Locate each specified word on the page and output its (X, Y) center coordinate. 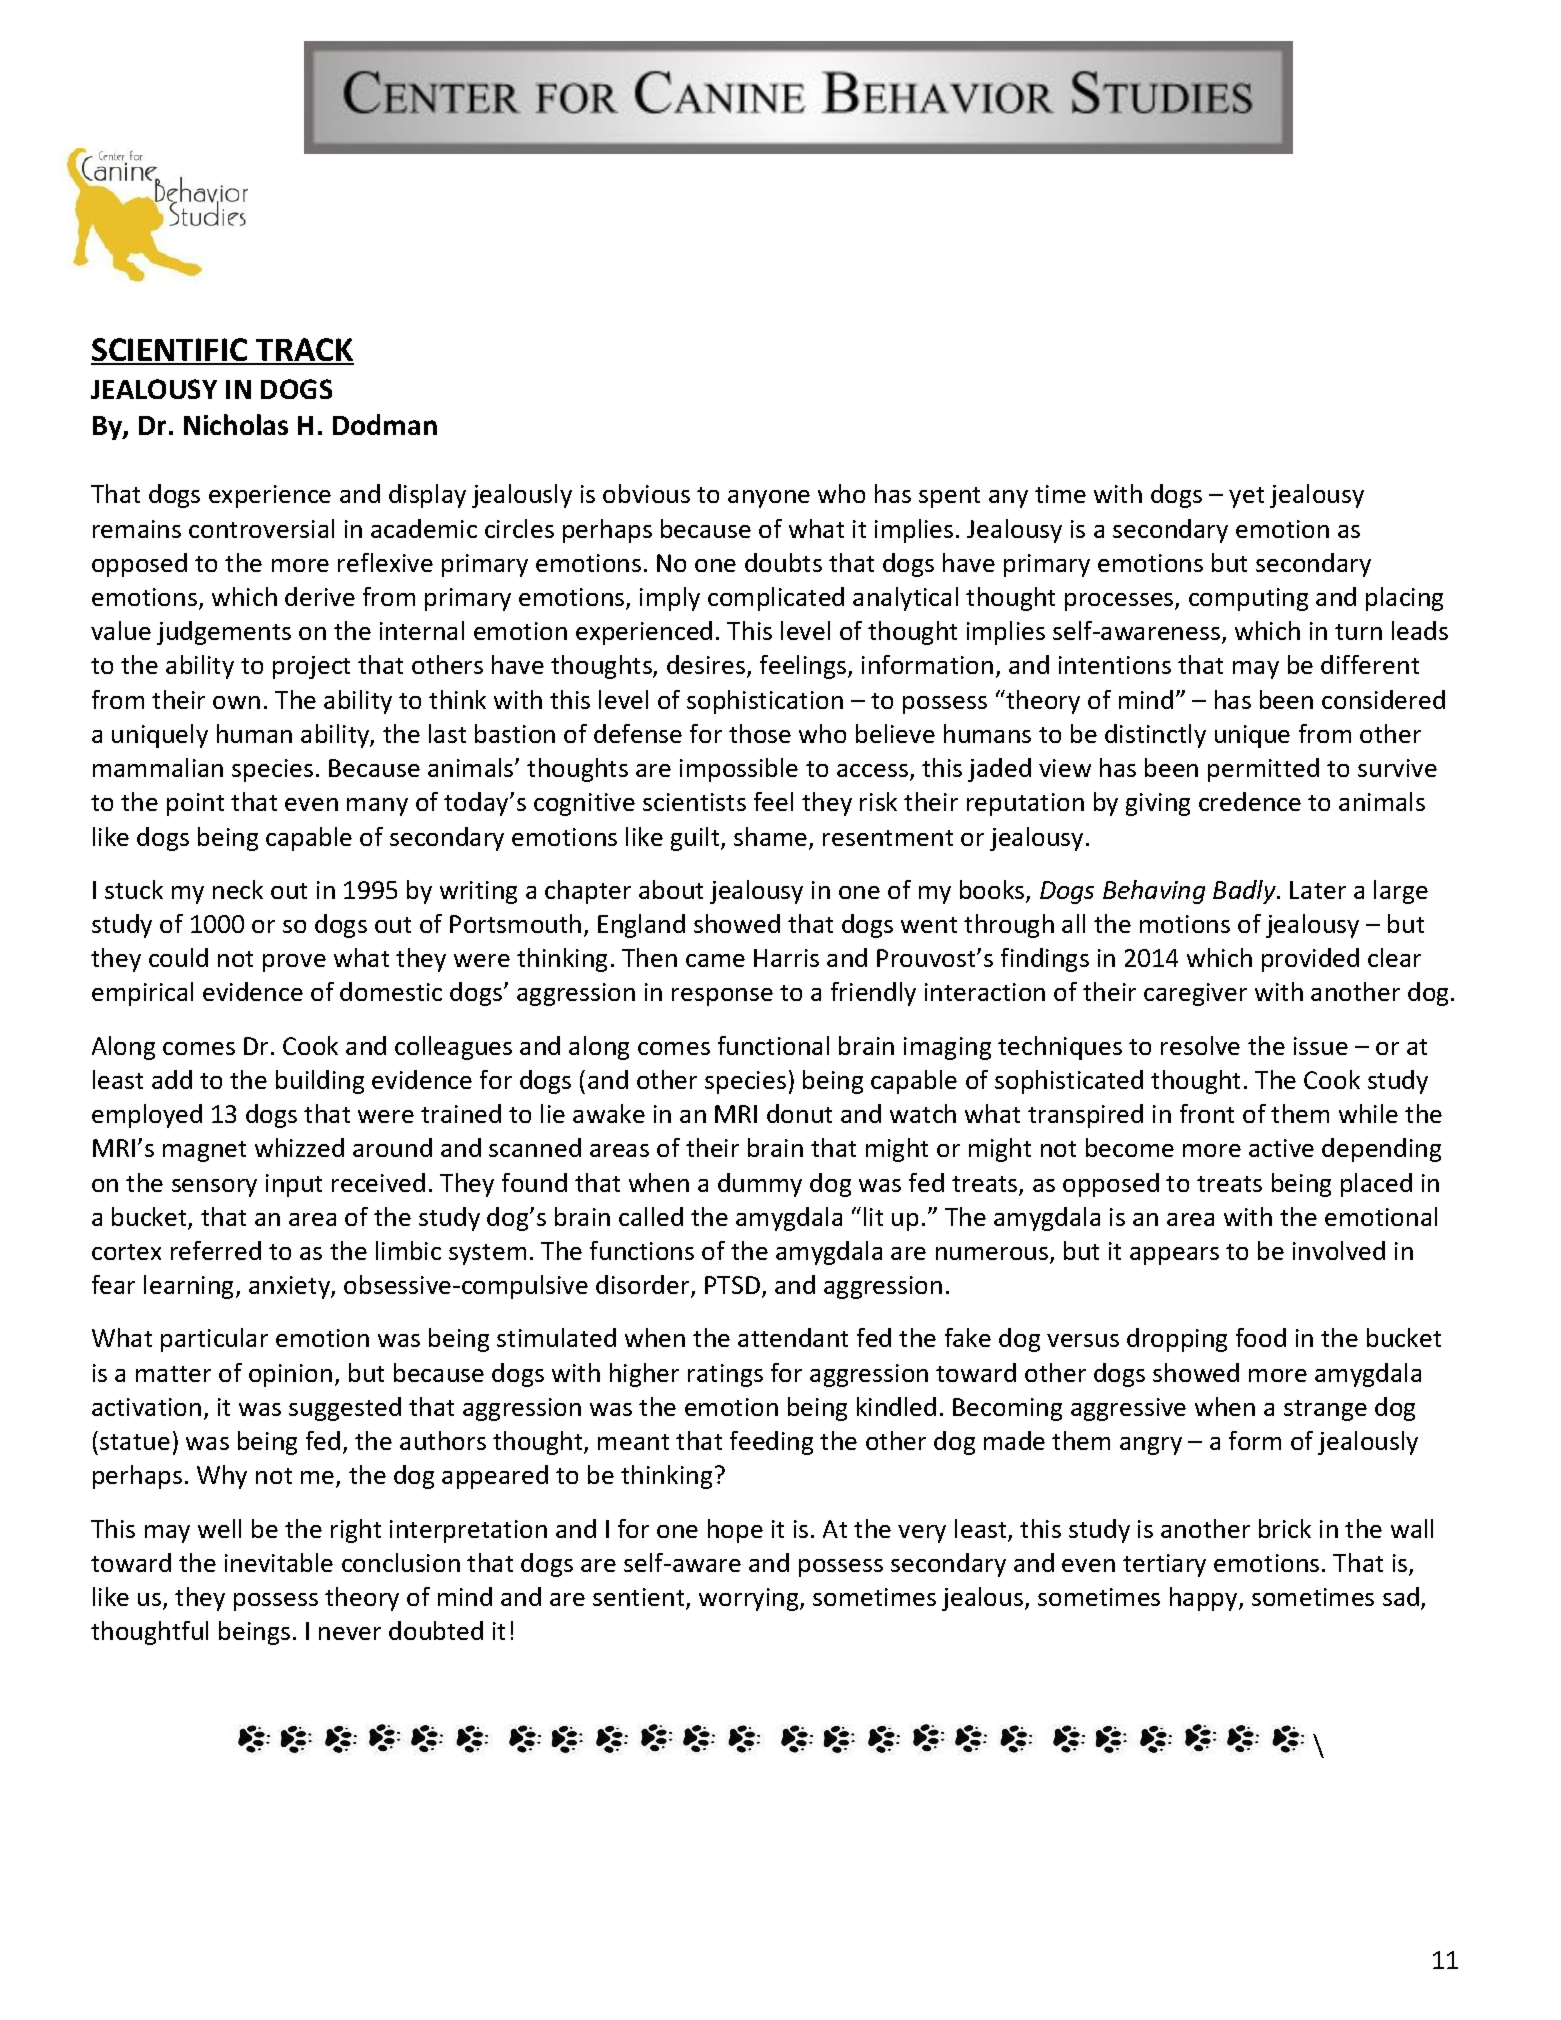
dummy (760, 1185)
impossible (739, 770)
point (195, 804)
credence (1250, 801)
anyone (769, 499)
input (294, 1185)
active (1281, 1148)
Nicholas (236, 424)
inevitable (279, 1562)
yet (1246, 497)
